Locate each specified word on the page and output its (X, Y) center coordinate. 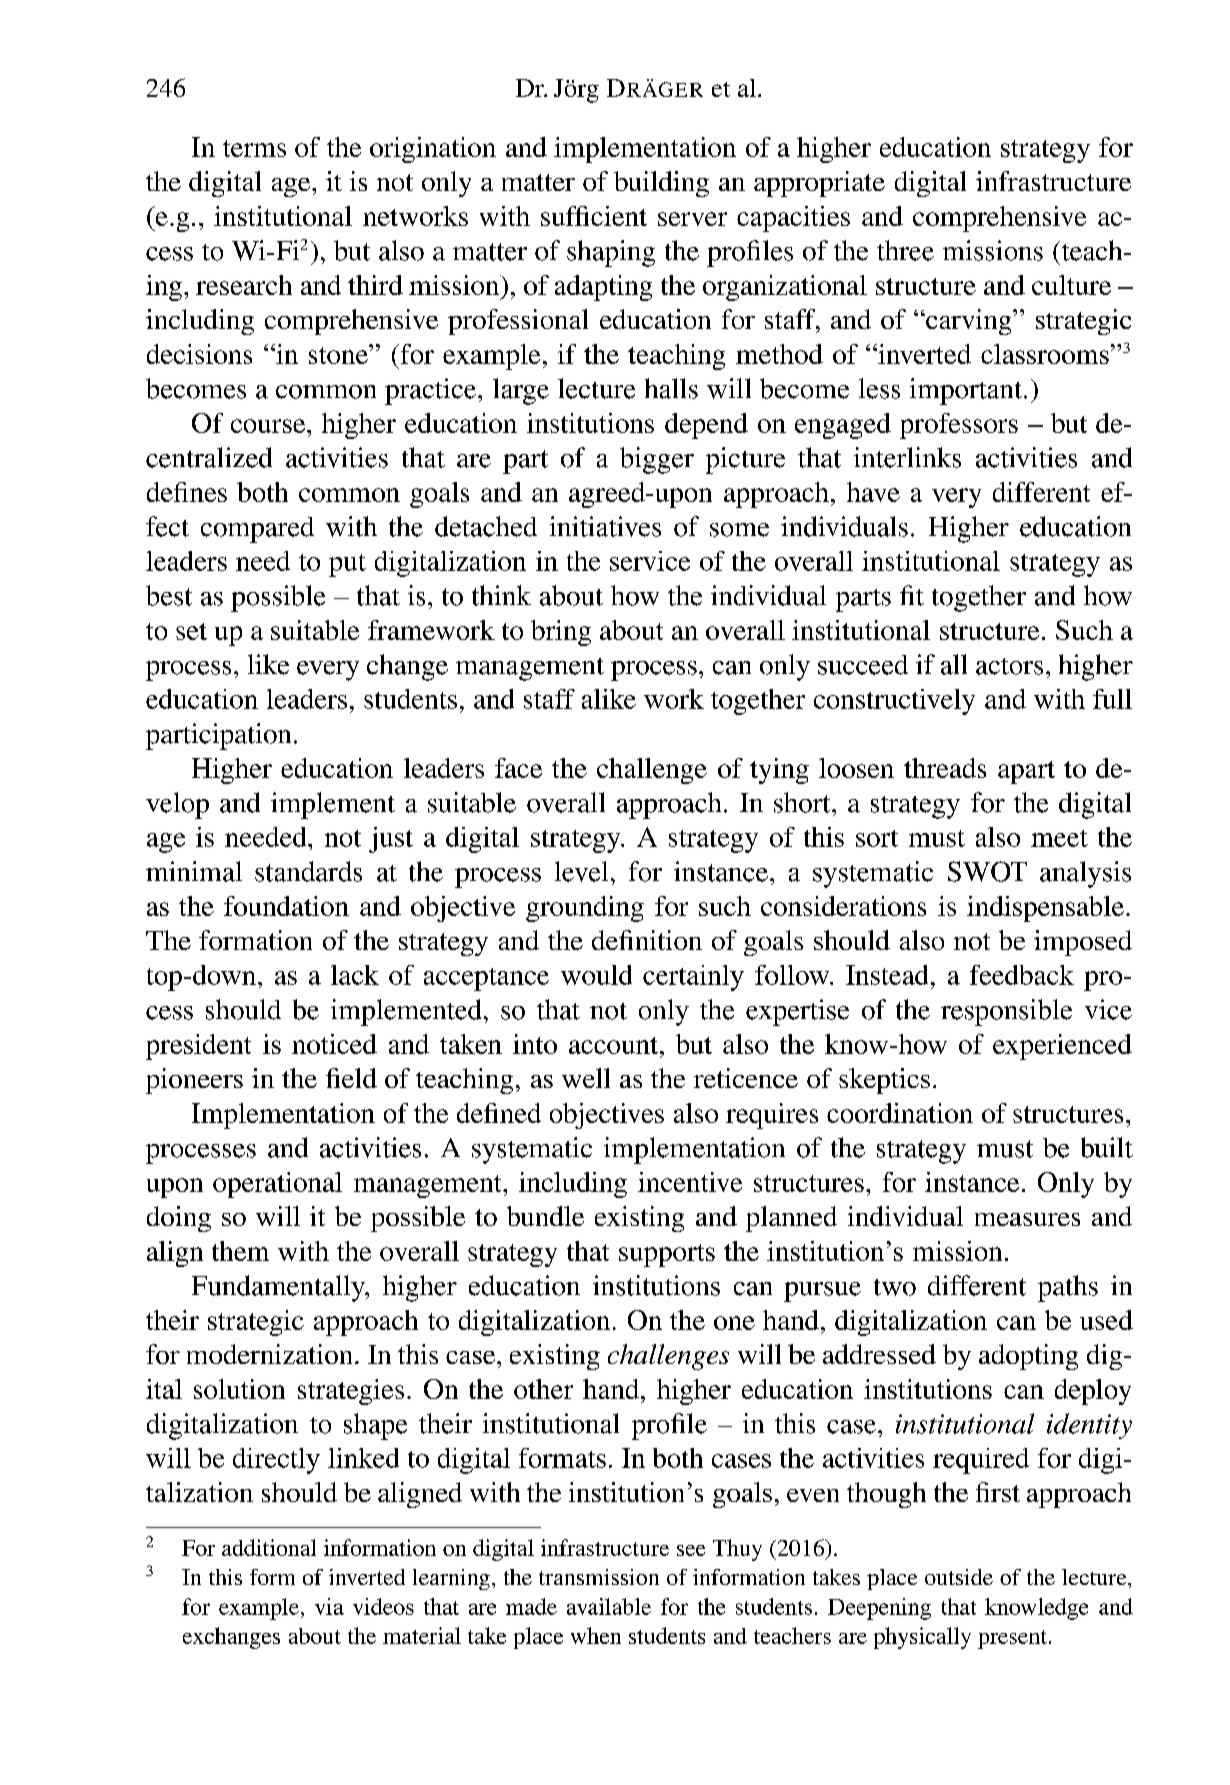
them (240, 1251)
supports (667, 1255)
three (905, 250)
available (609, 1606)
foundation (286, 906)
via (329, 1606)
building (661, 184)
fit (912, 595)
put (347, 565)
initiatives (605, 526)
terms (254, 148)
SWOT (987, 871)
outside (959, 1577)
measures (1027, 1219)
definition (647, 940)
